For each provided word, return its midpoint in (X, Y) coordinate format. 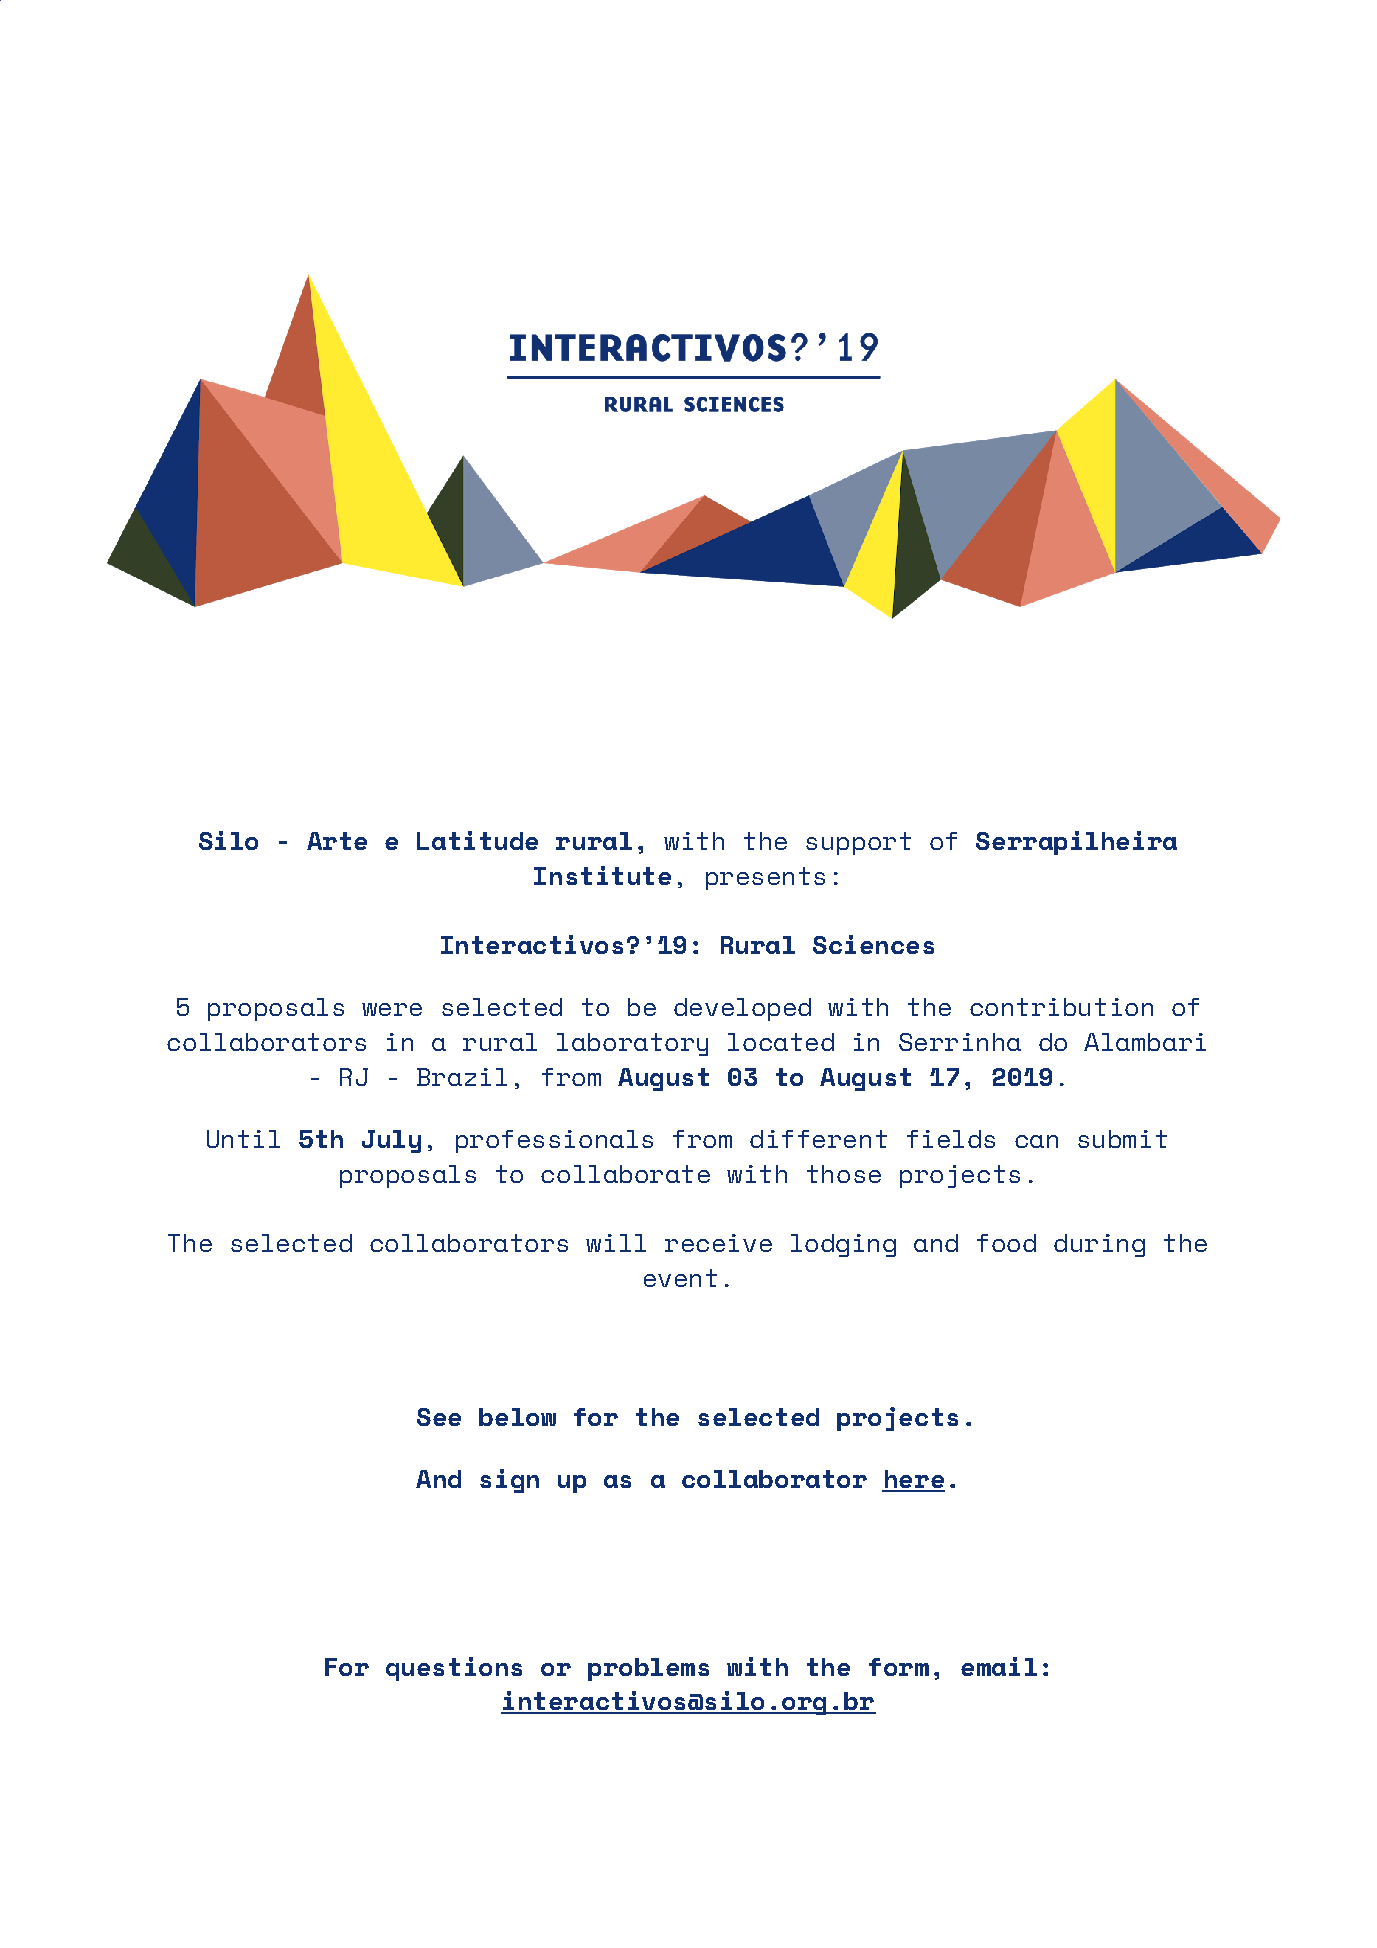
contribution (1061, 1007)
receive (718, 1243)
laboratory (632, 1044)
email (999, 1666)
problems (648, 1669)
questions (454, 1669)
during (1099, 1245)
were (392, 1009)
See (439, 1417)
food (1006, 1243)
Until (243, 1139)
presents (765, 878)
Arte (337, 841)
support (858, 843)
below (517, 1417)
